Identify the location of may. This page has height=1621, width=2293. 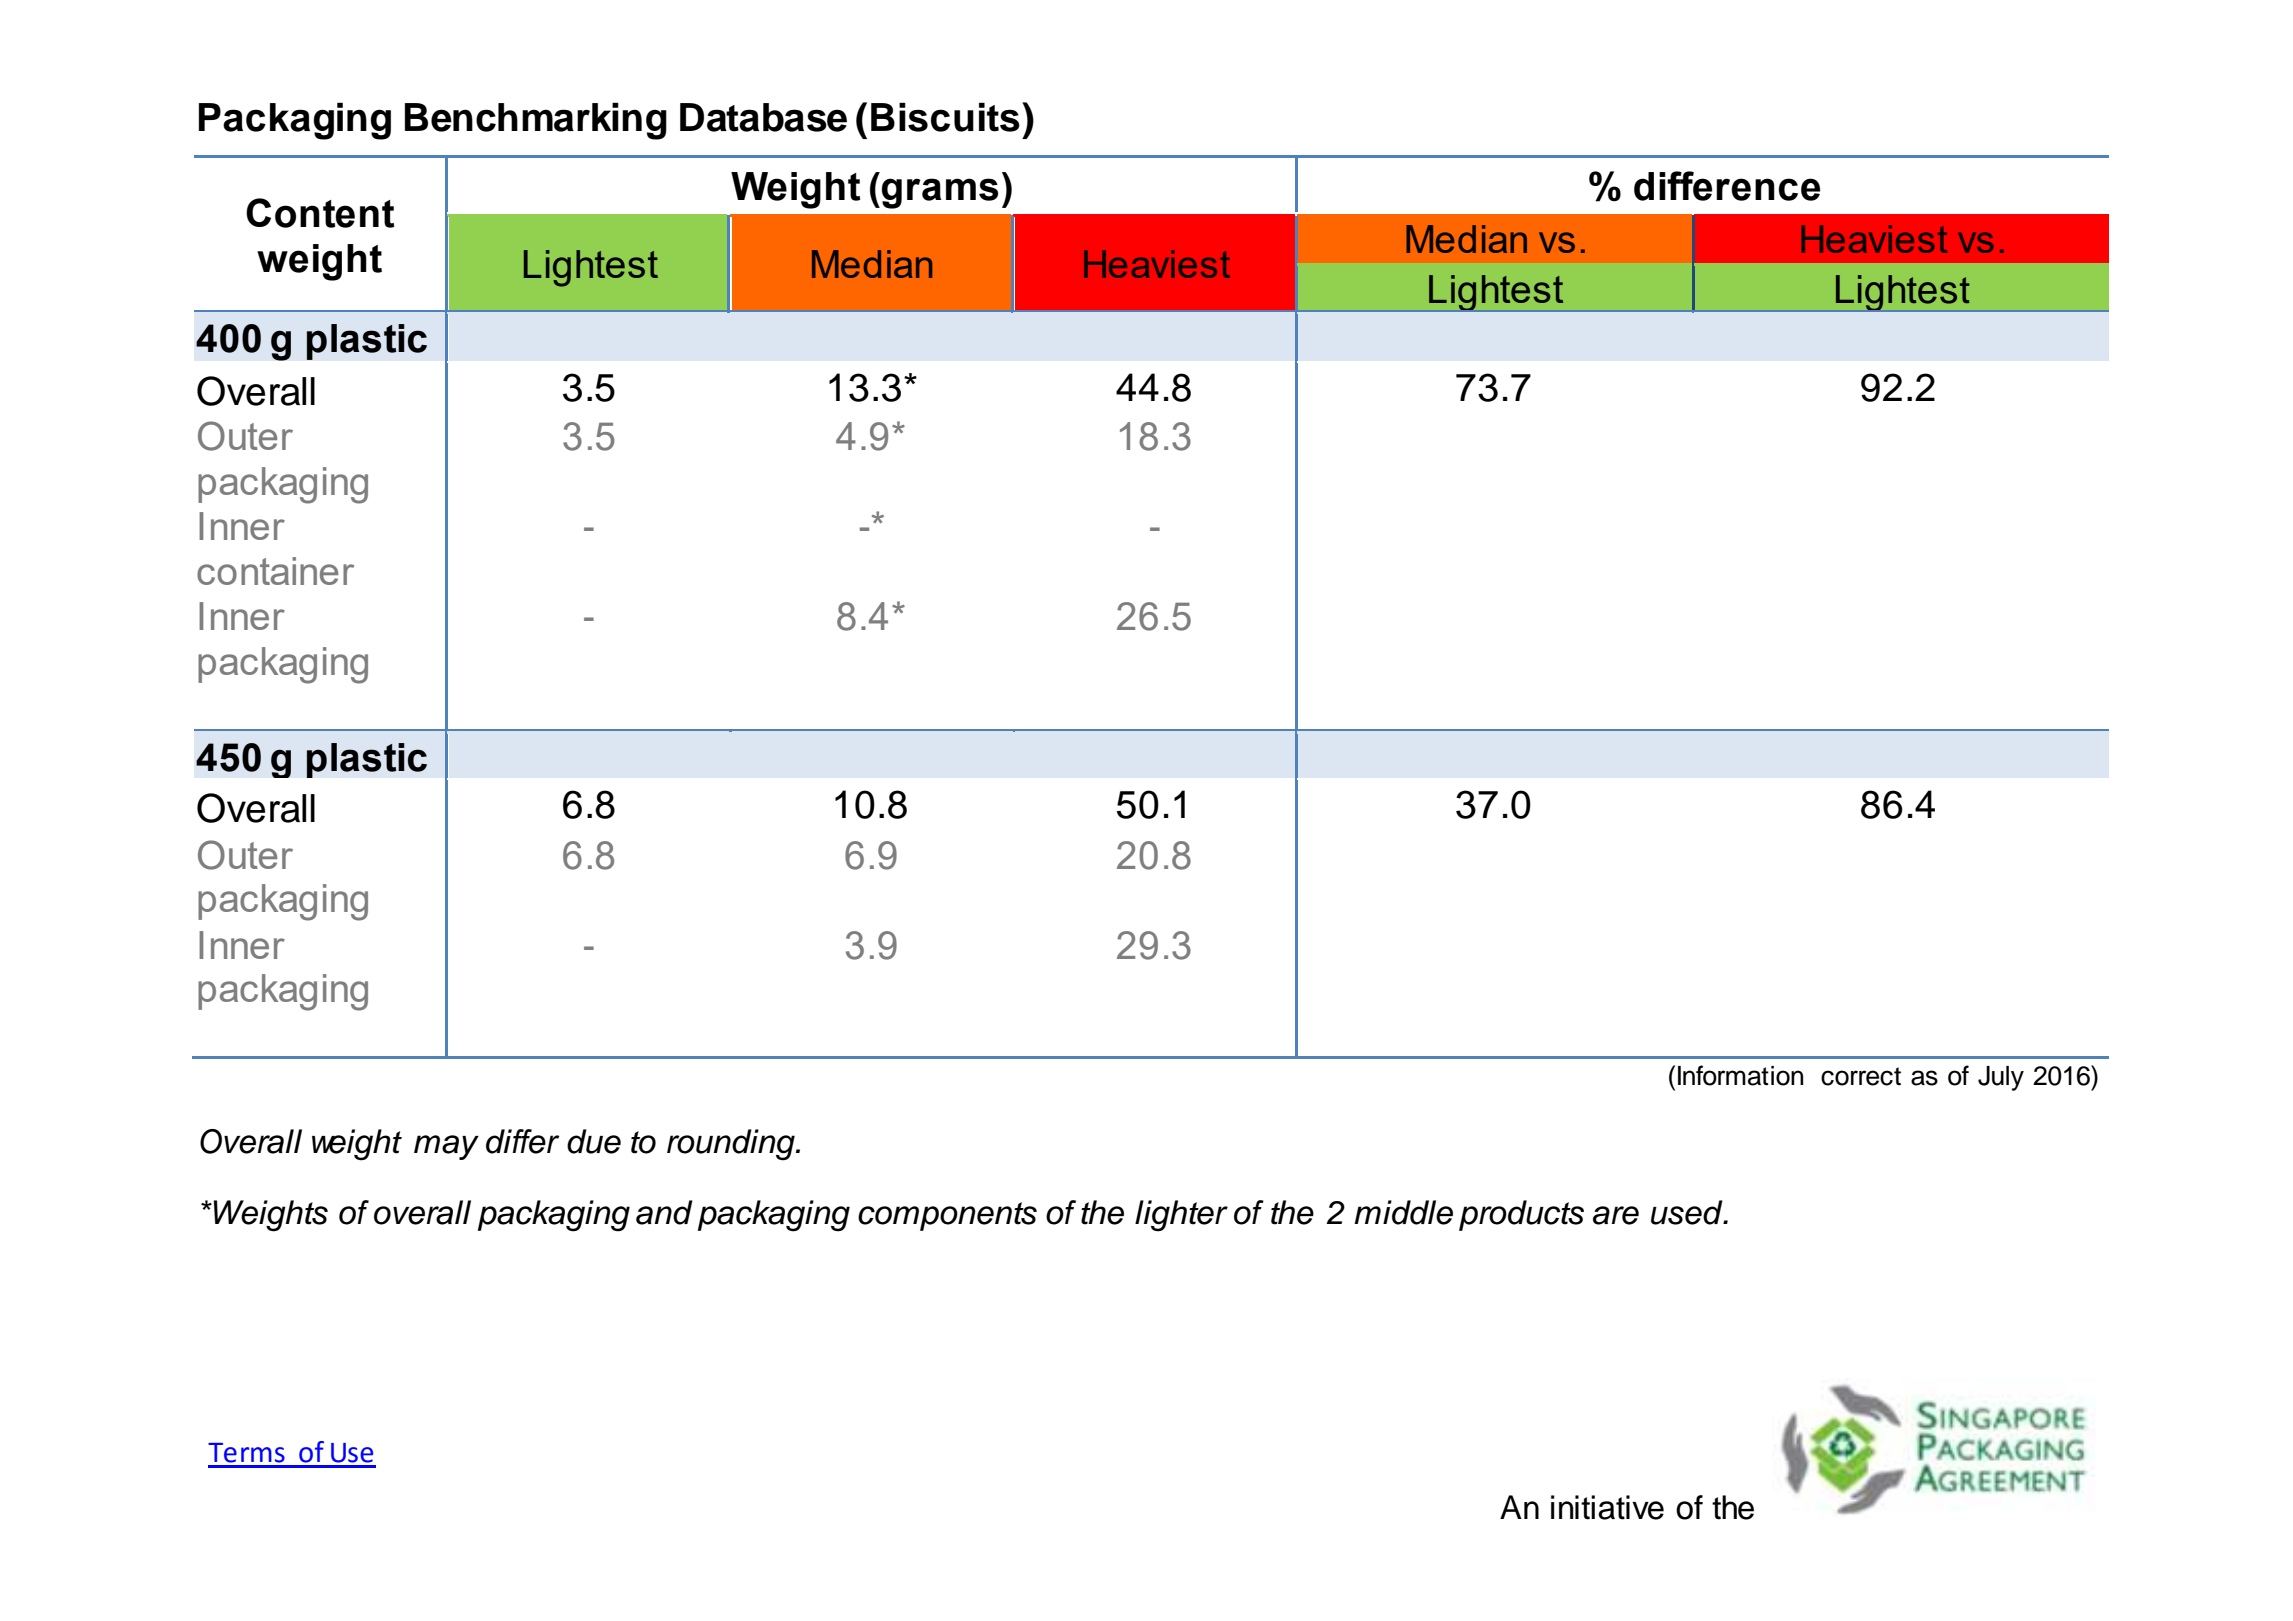
(446, 1147).
